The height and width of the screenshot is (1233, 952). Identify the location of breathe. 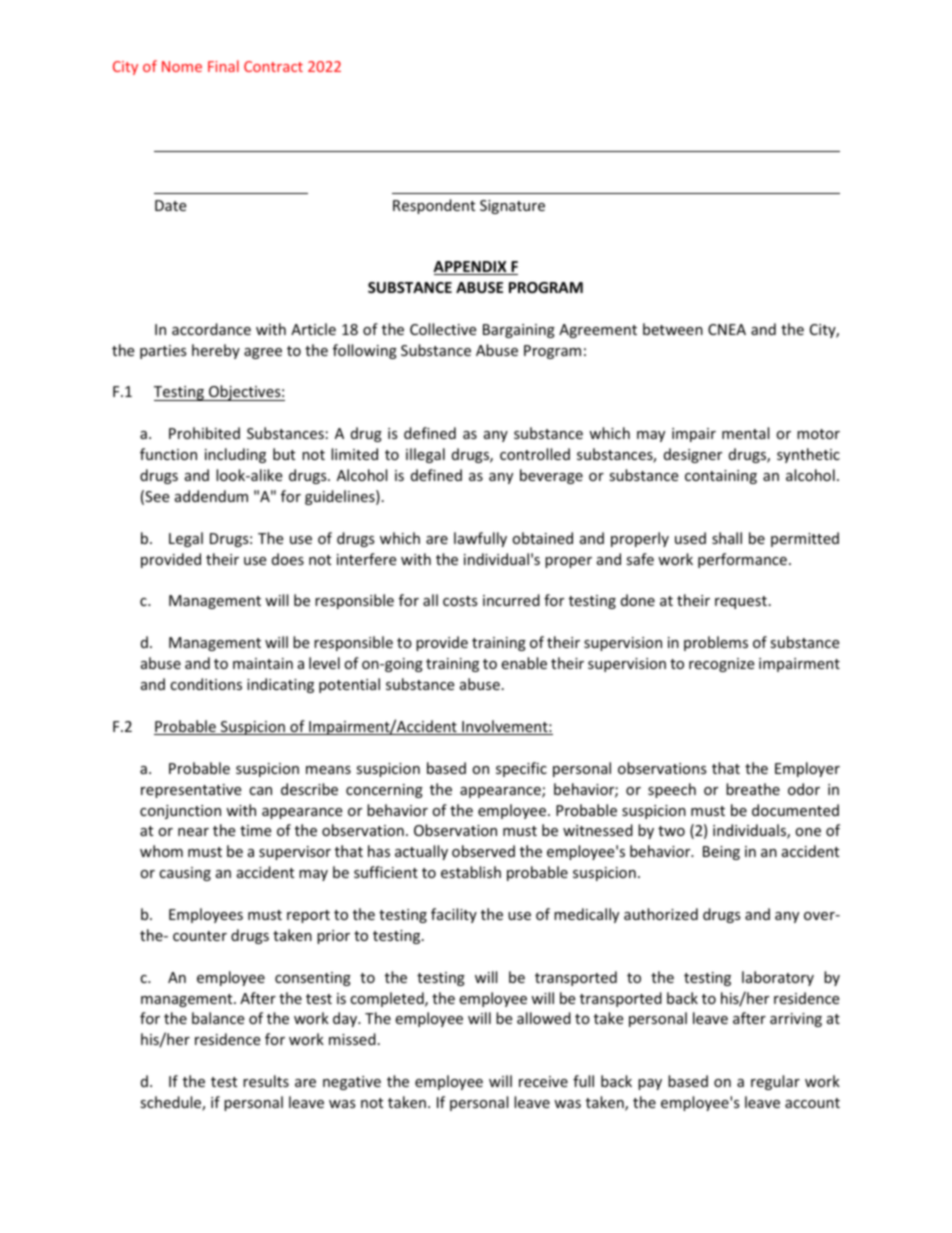
(753, 789).
